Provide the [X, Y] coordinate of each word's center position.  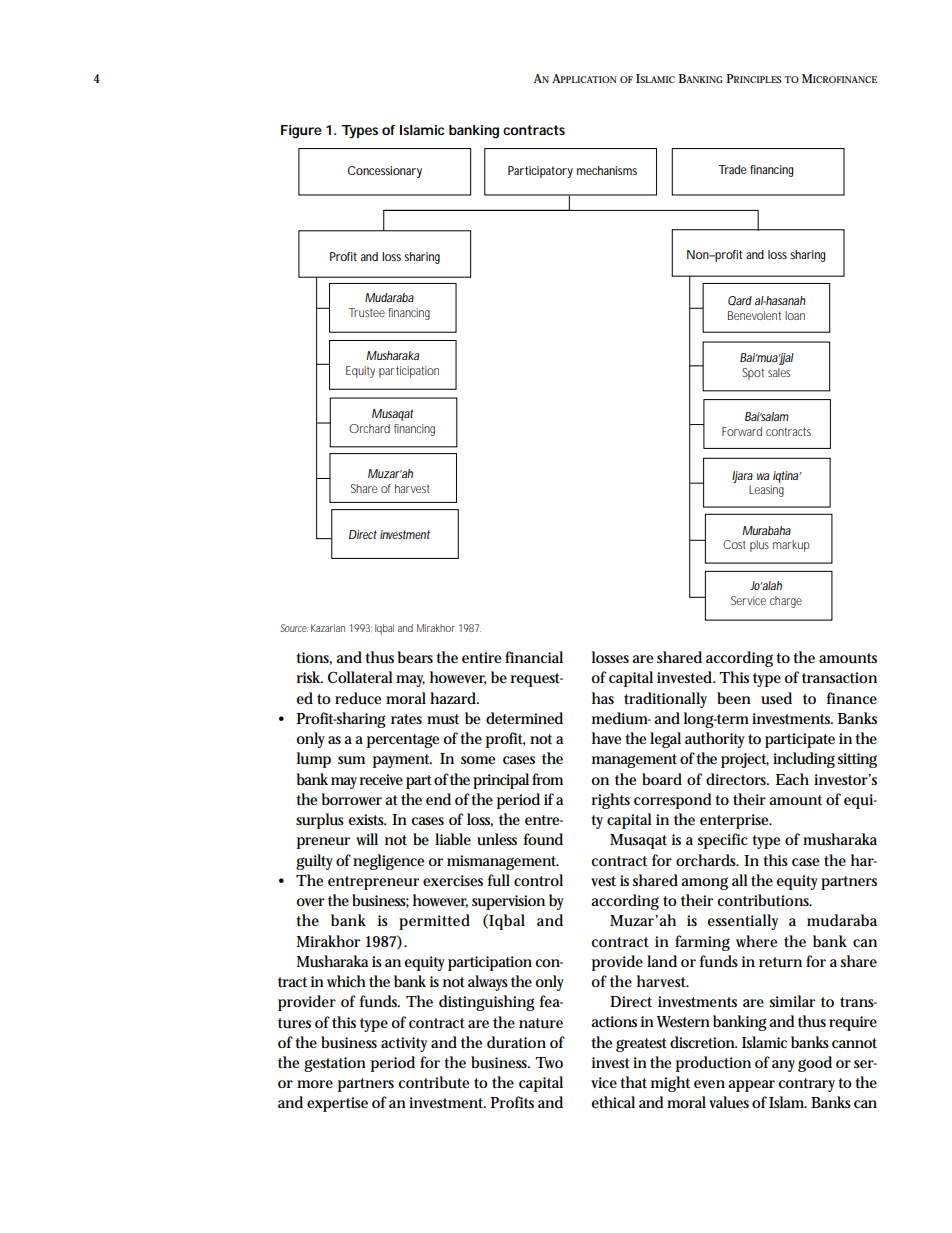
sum [351, 760]
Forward [742, 431]
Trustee [367, 312]
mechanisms [607, 170]
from [547, 779]
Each [792, 779]
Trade [732, 169]
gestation [335, 1064]
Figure [301, 132]
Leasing [766, 491]
